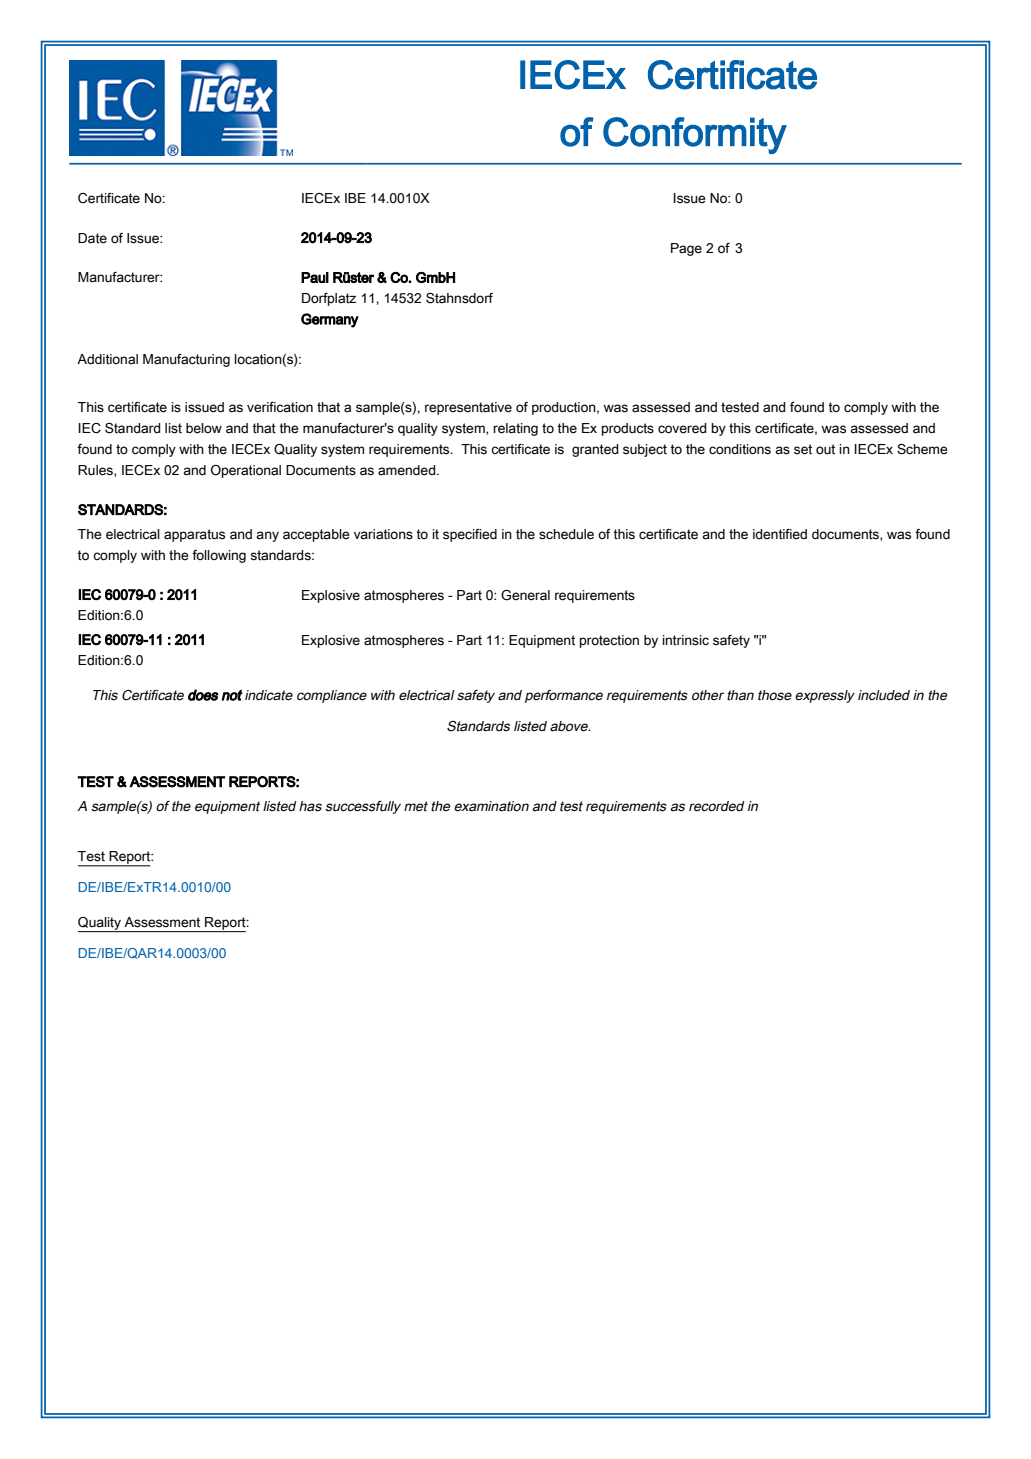 Image resolution: width=1031 pixels, height=1459 pixels. Describe the element at coordinates (219, 556) in the page. I see `following` at that location.
